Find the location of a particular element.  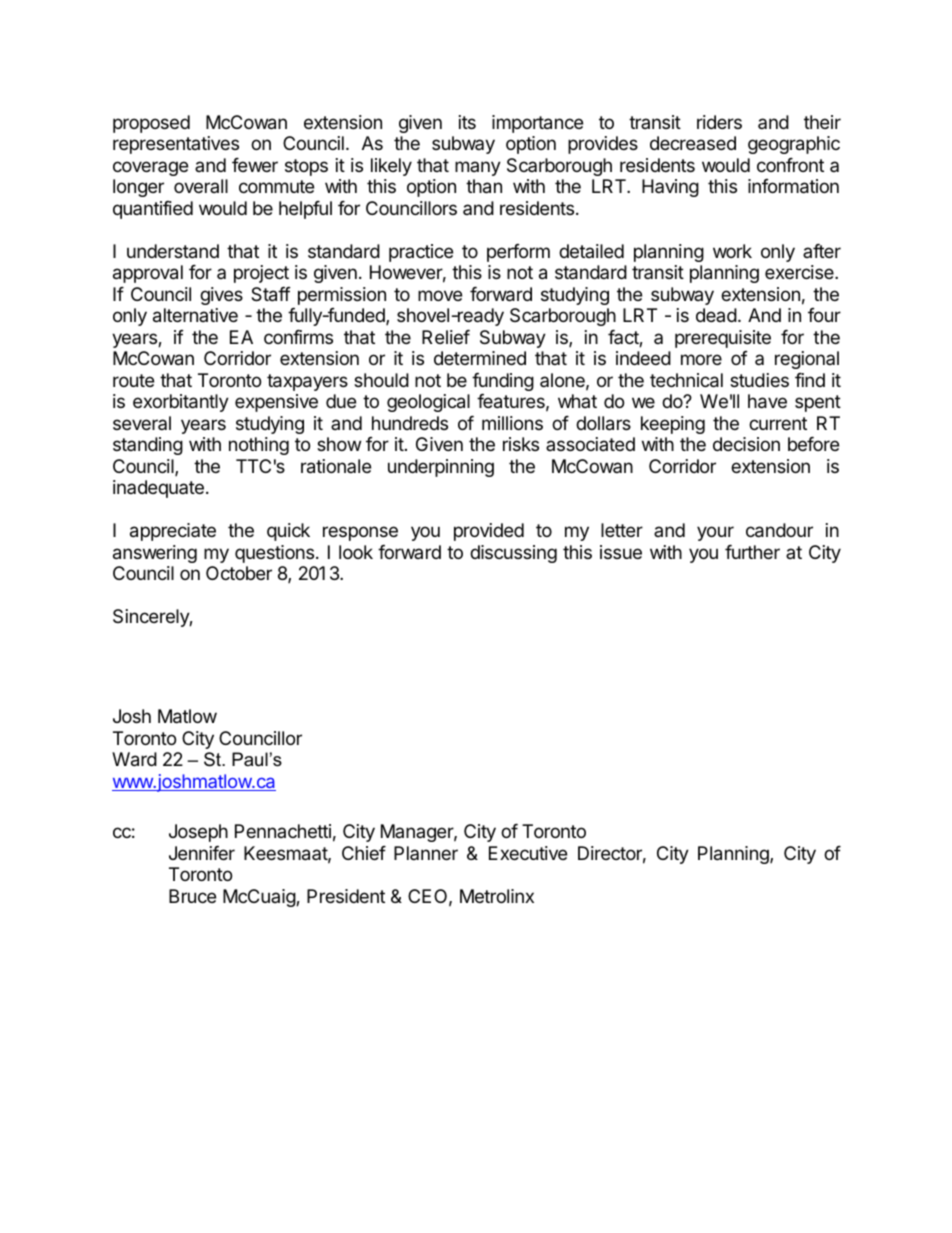

provided is located at coordinates (489, 532).
